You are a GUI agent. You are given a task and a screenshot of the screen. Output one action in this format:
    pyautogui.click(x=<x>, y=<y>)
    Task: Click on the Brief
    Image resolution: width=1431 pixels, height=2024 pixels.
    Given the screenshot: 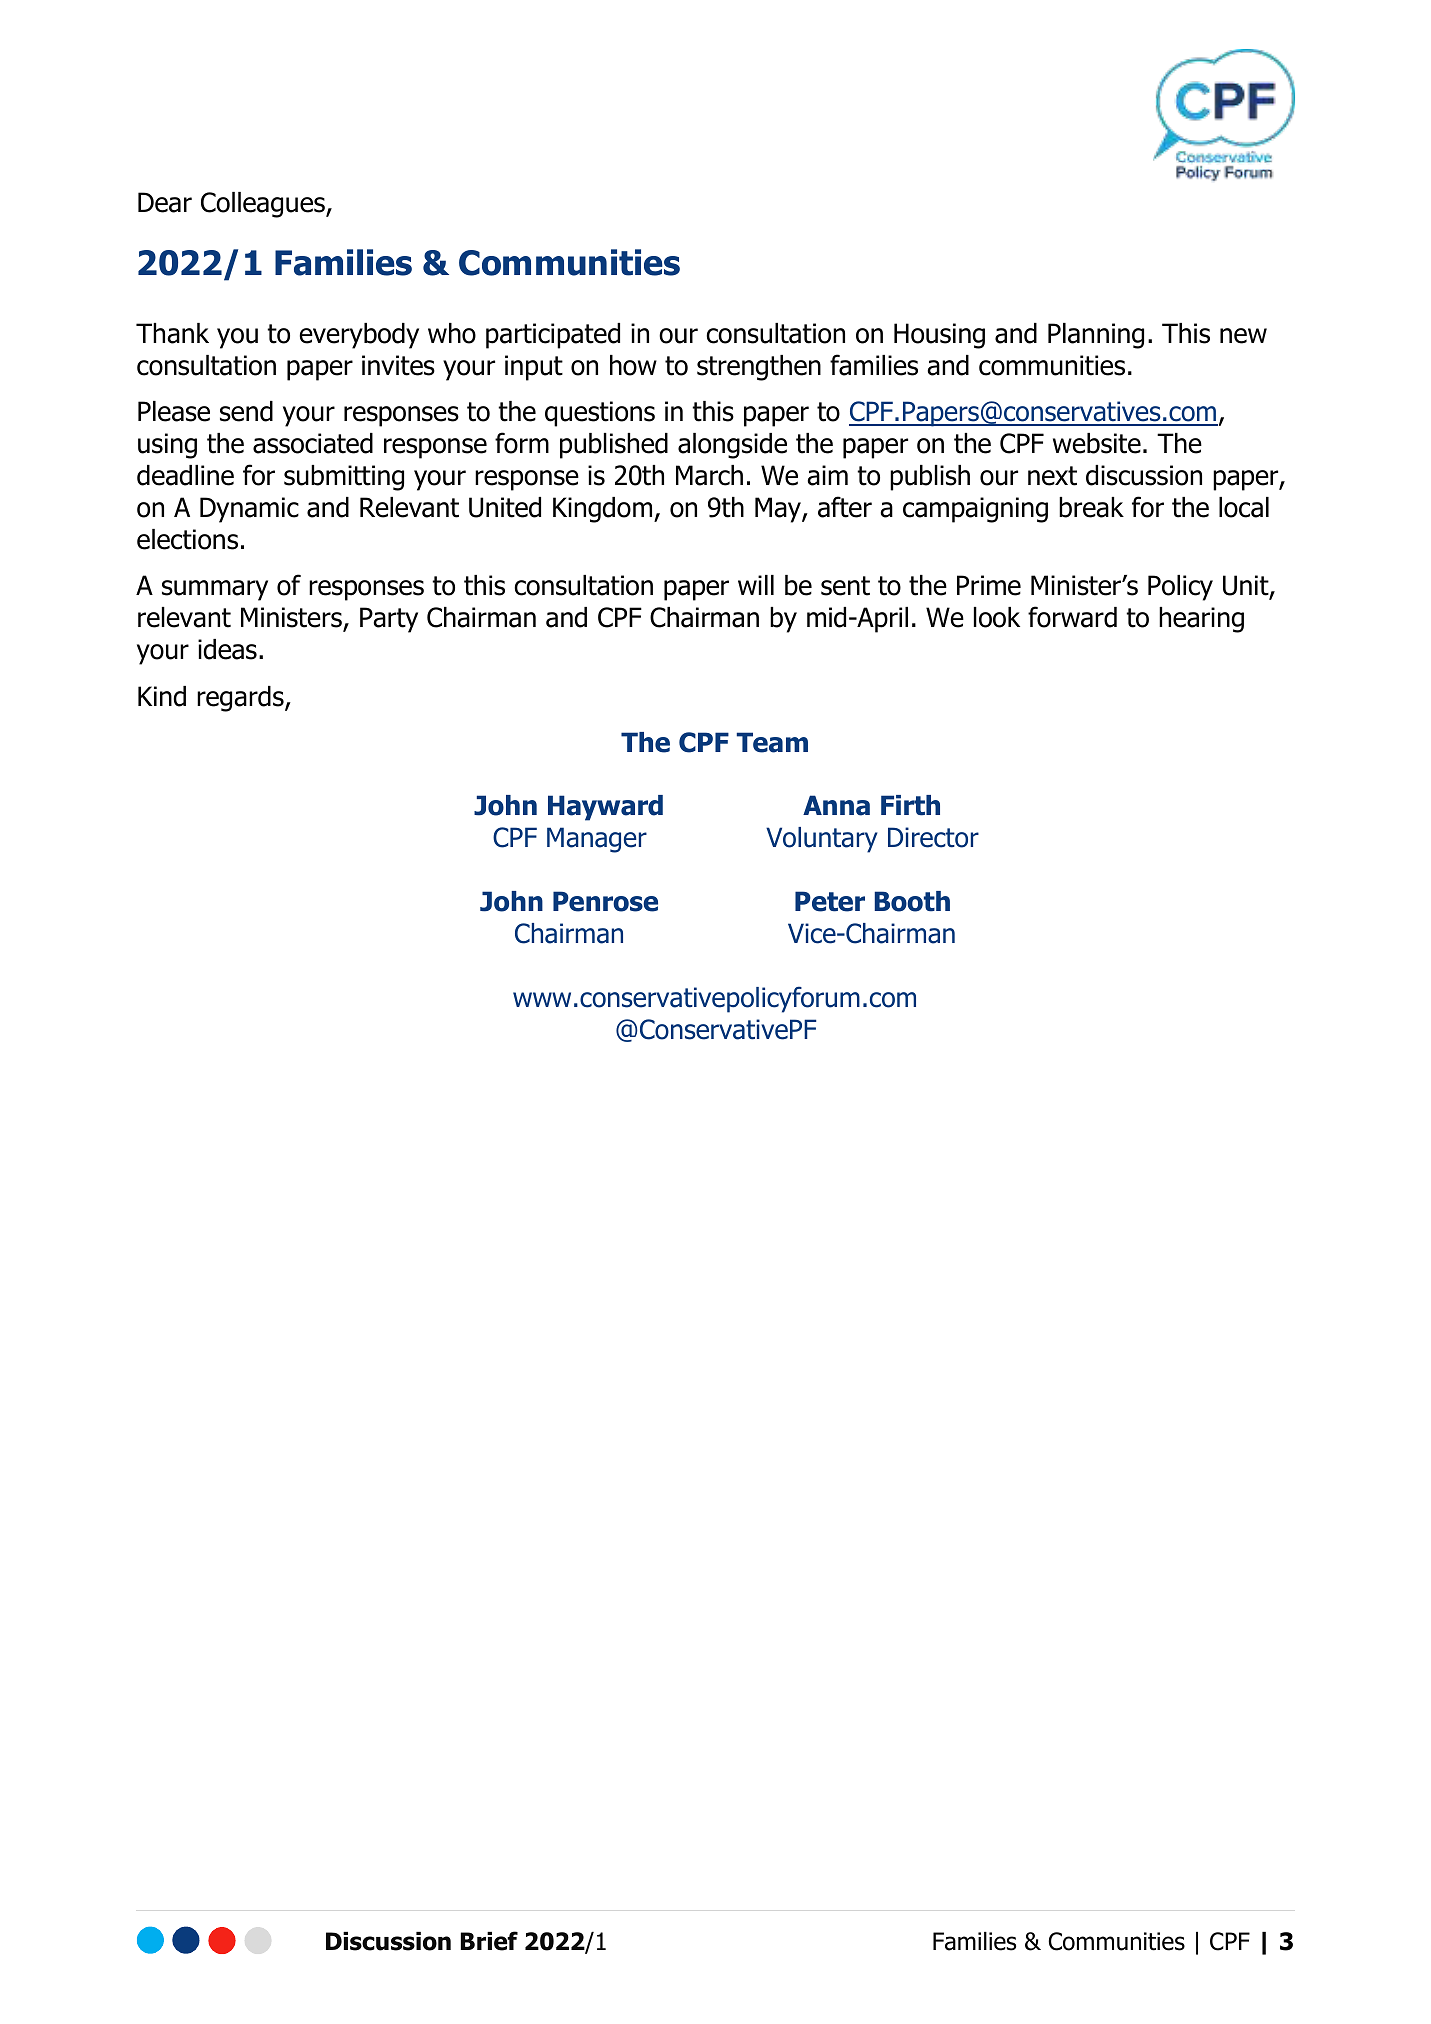 What is the action you would take?
    pyautogui.click(x=489, y=1941)
